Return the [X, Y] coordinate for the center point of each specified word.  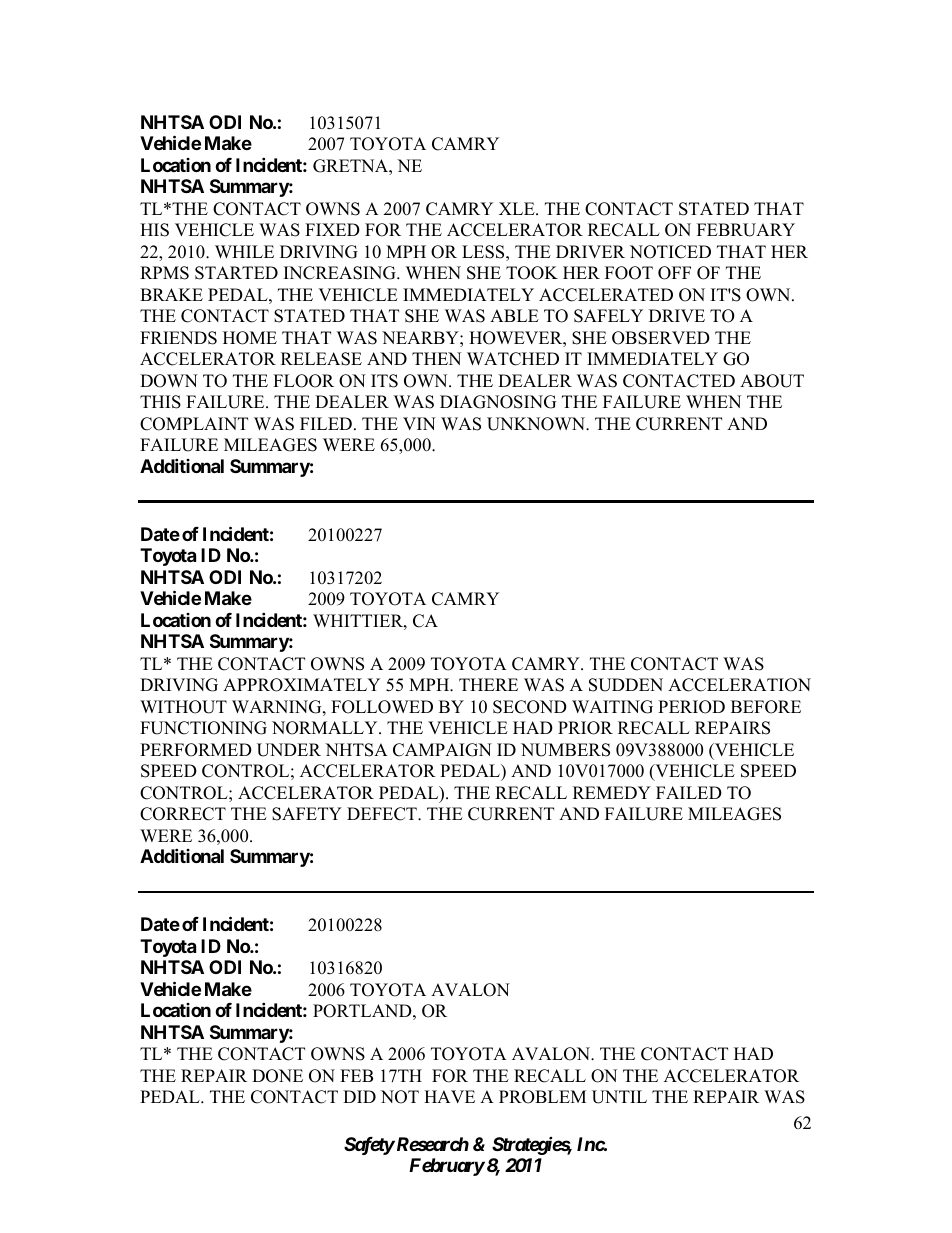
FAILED [689, 792]
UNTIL [619, 1097]
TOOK [532, 273]
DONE [277, 1076]
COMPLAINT [194, 424]
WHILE [244, 251]
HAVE [449, 1096]
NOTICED [670, 252]
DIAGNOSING [498, 402]
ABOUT [772, 381]
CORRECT [183, 814]
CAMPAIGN [442, 750]
